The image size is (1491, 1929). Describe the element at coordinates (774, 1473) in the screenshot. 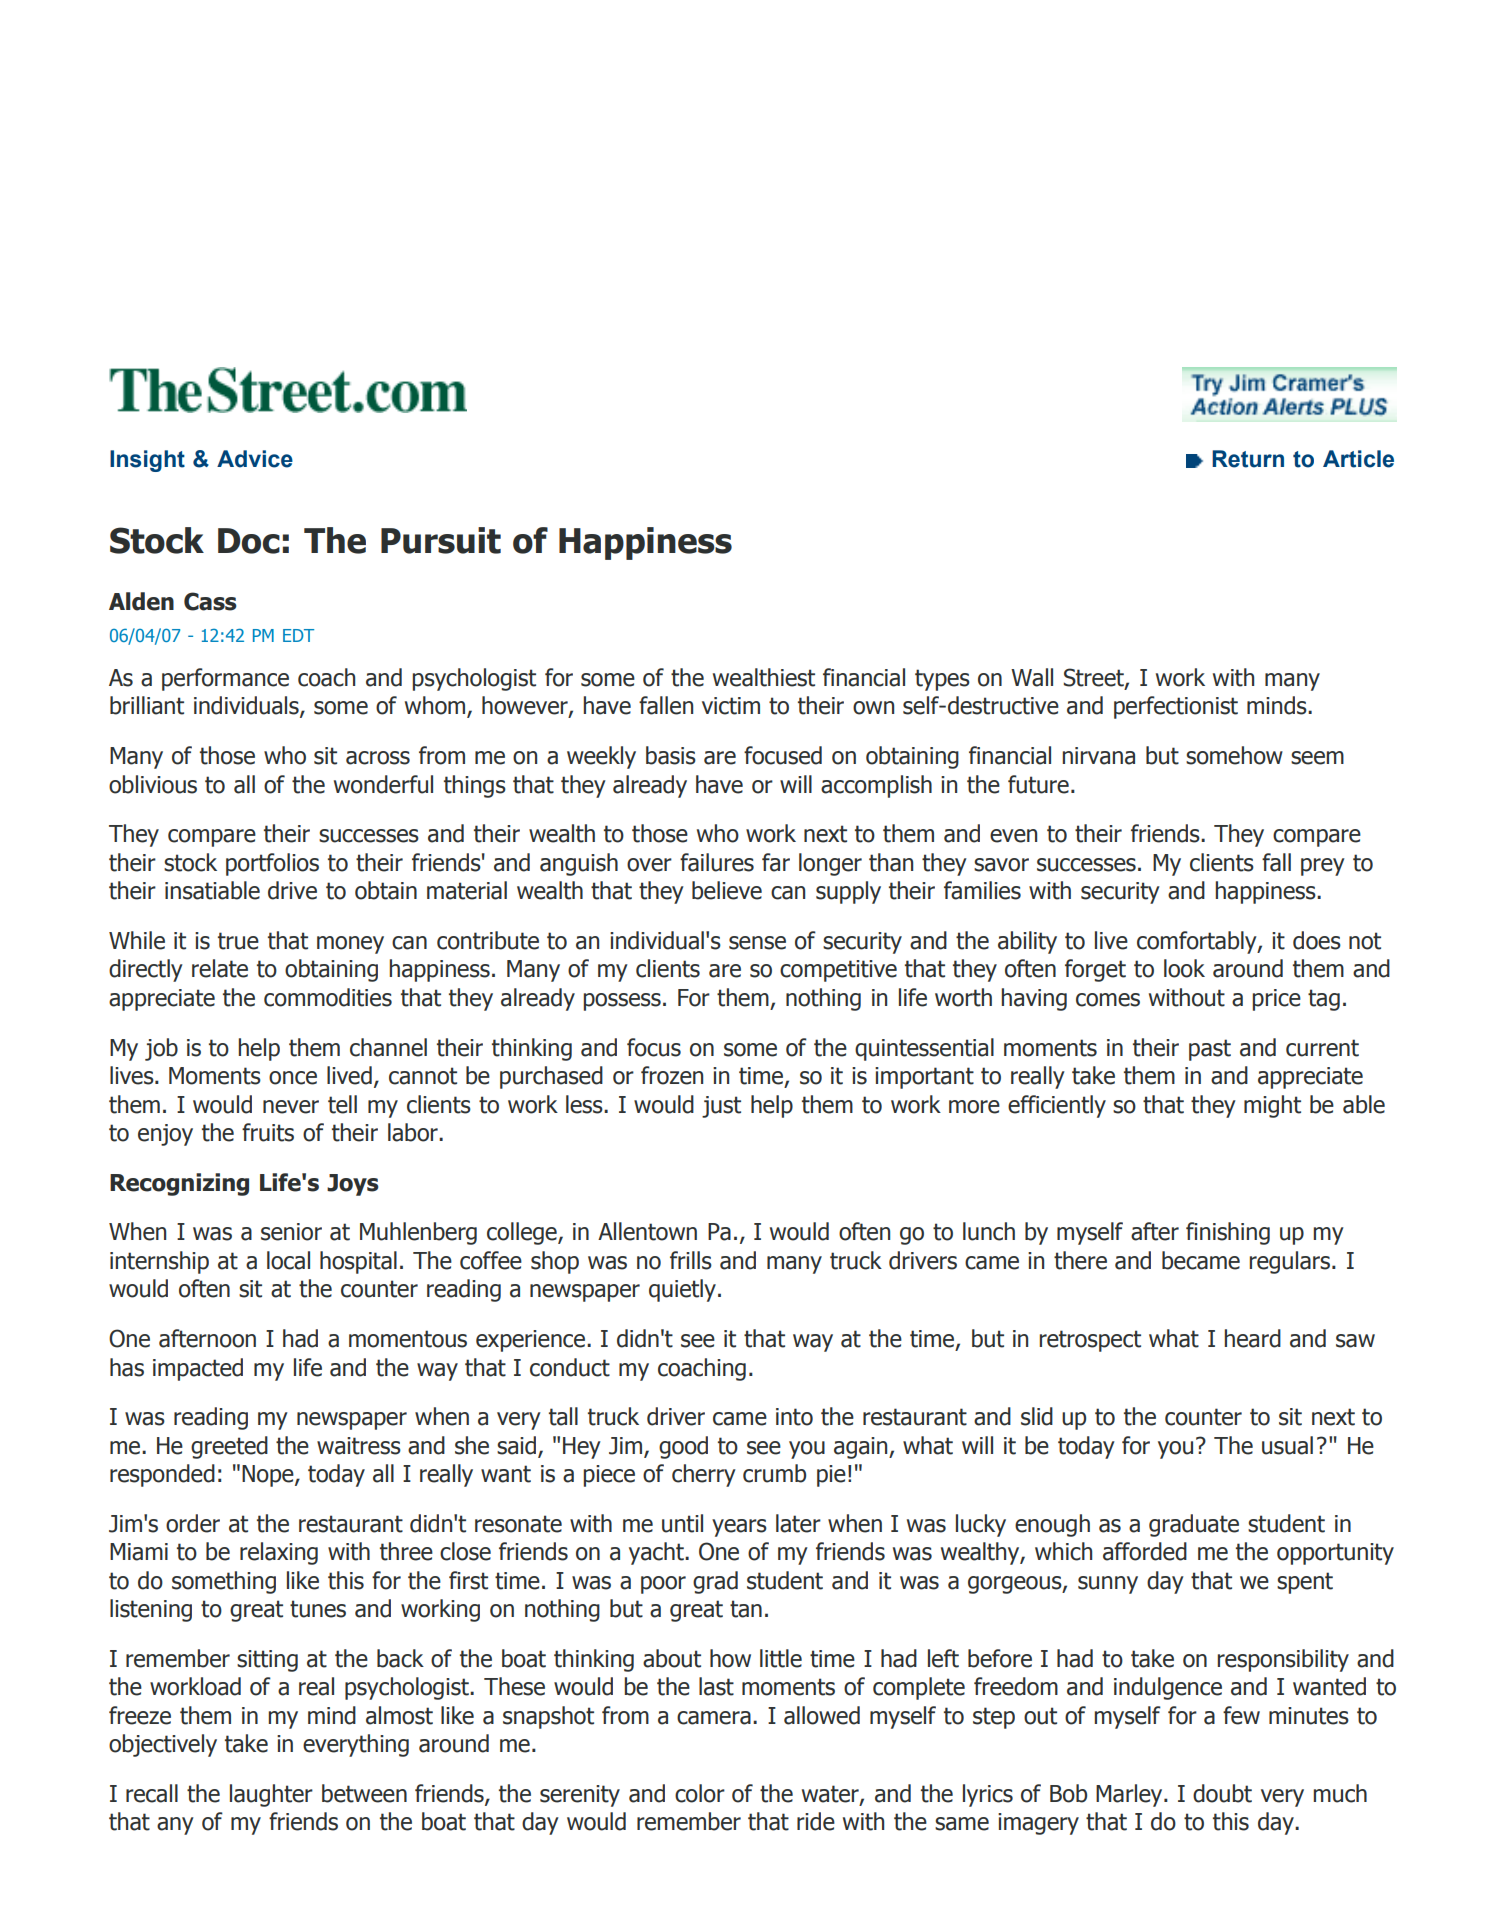

I see `crumb` at that location.
